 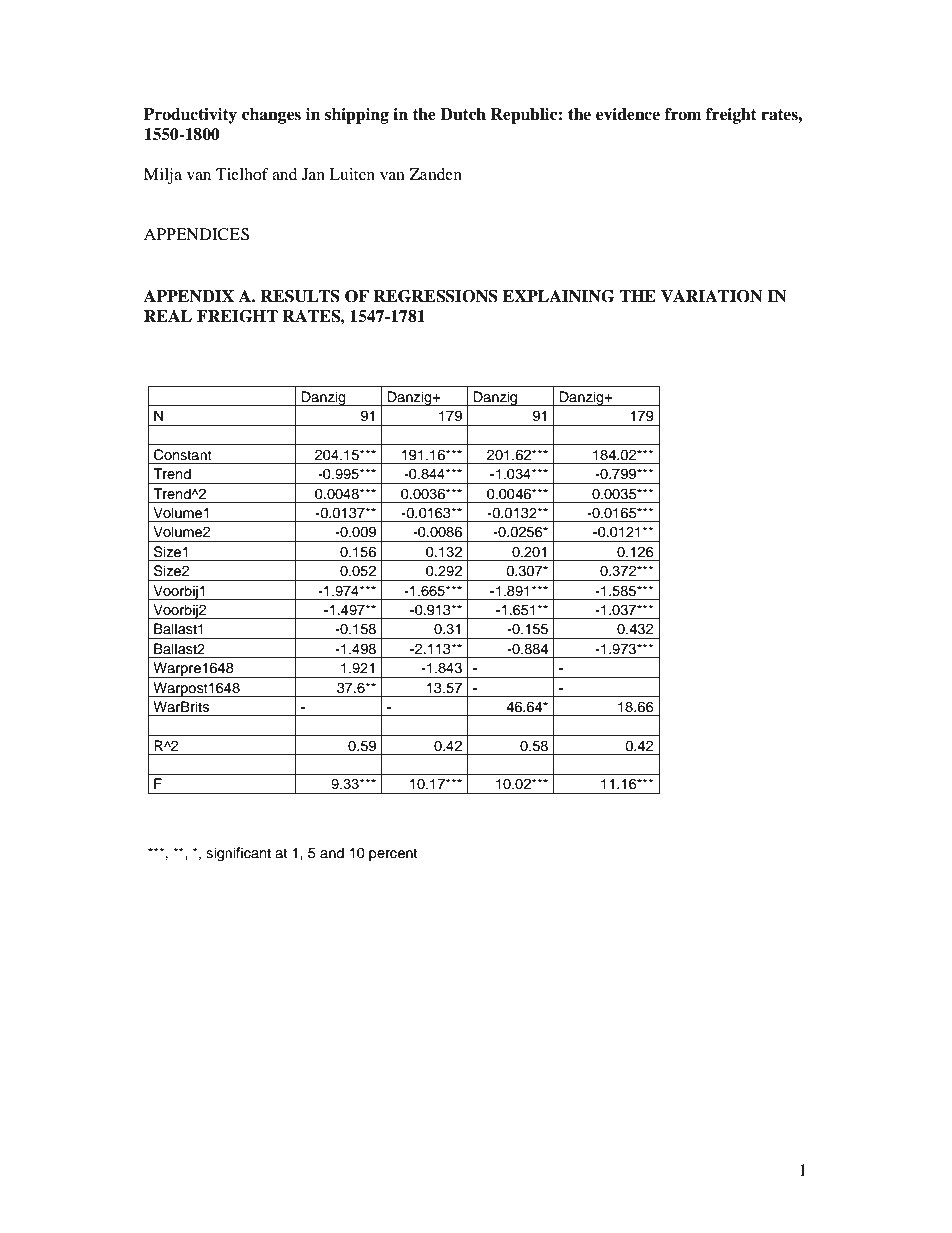 What do you see at coordinates (558, 296) in the image?
I see `EXPLAINING` at bounding box center [558, 296].
